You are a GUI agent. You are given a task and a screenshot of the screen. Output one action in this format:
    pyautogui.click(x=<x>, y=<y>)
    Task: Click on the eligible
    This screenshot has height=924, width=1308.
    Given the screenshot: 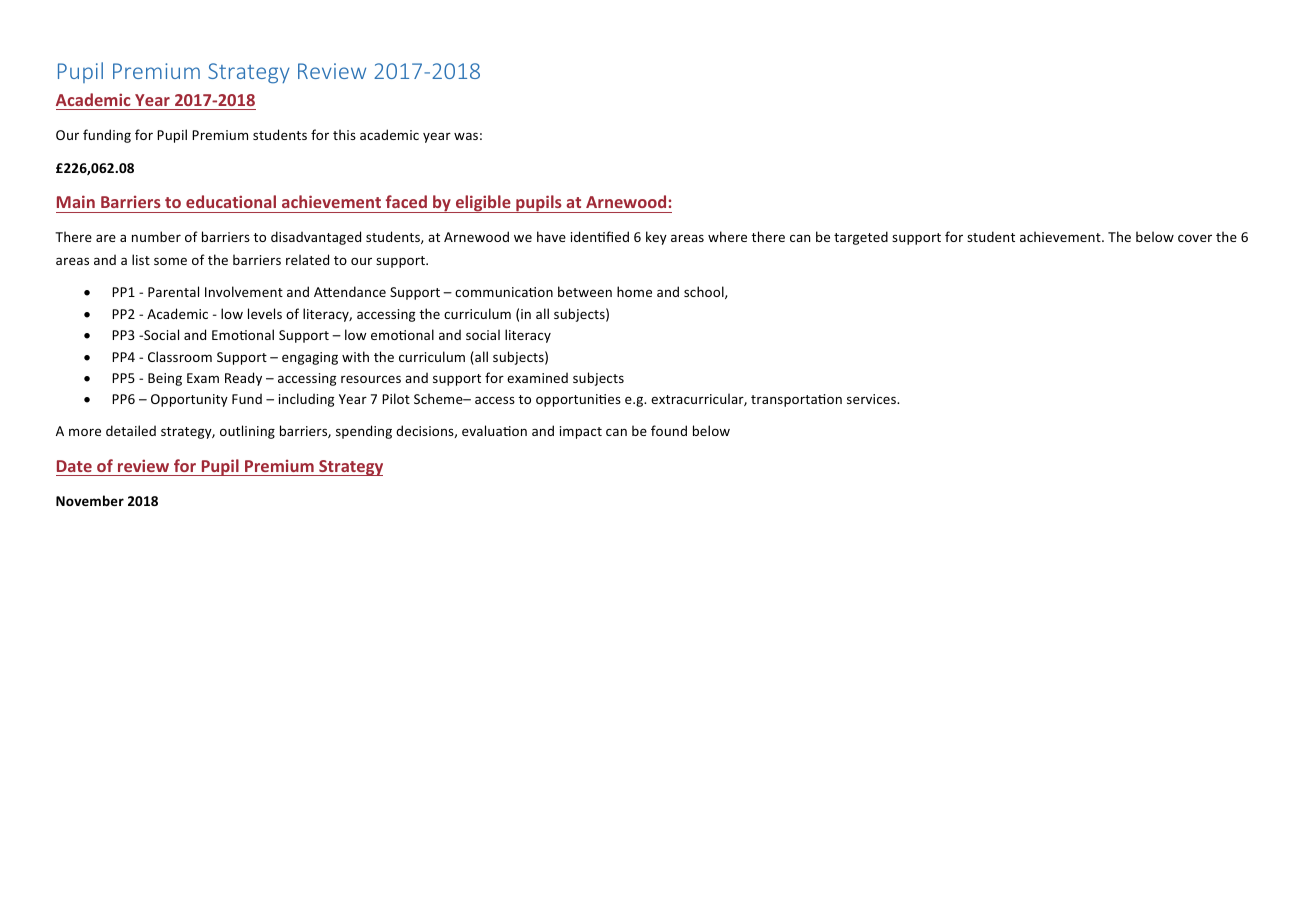 What is the action you would take?
    pyautogui.click(x=483, y=204)
